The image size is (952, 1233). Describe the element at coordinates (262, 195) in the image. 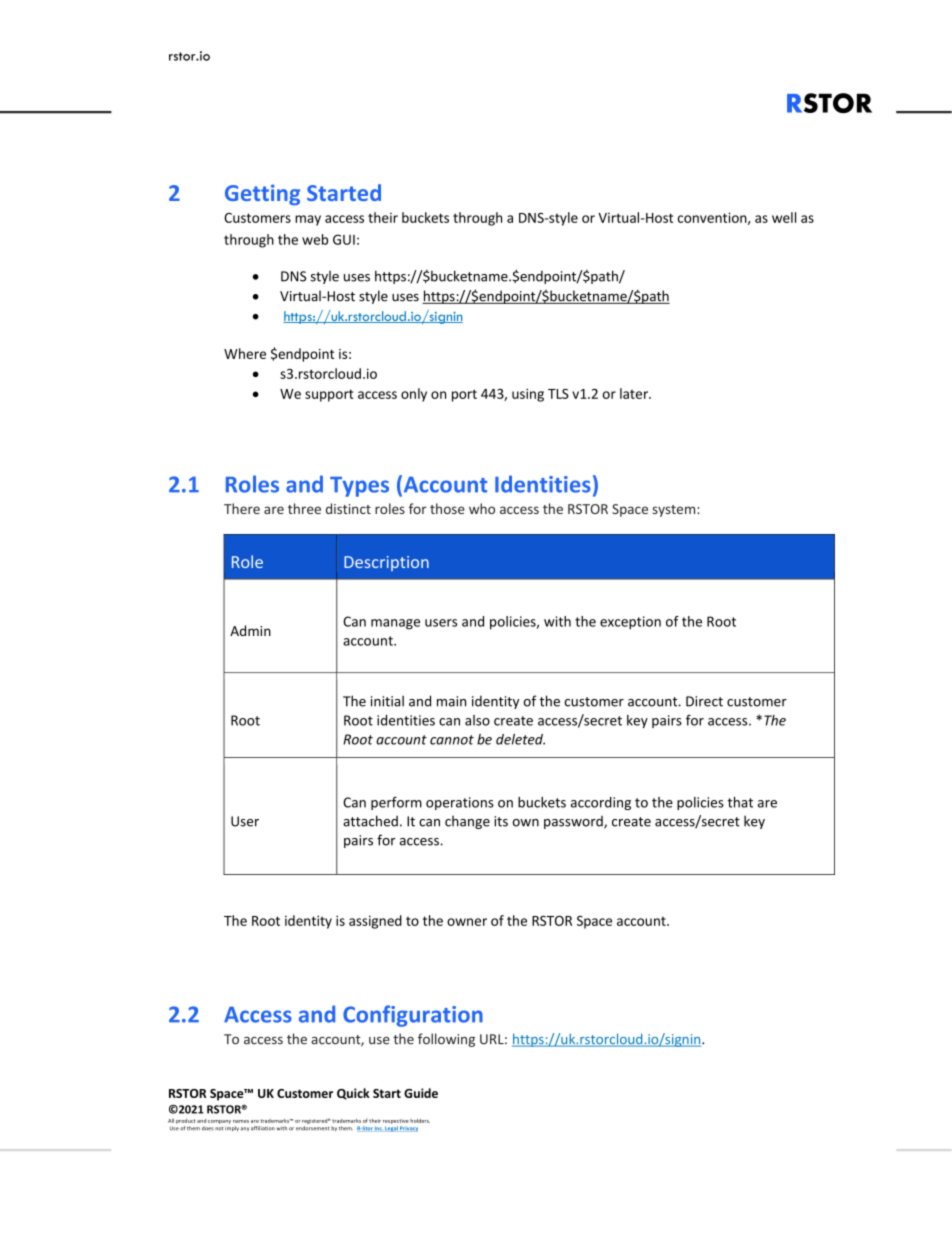

I see `Getting` at that location.
